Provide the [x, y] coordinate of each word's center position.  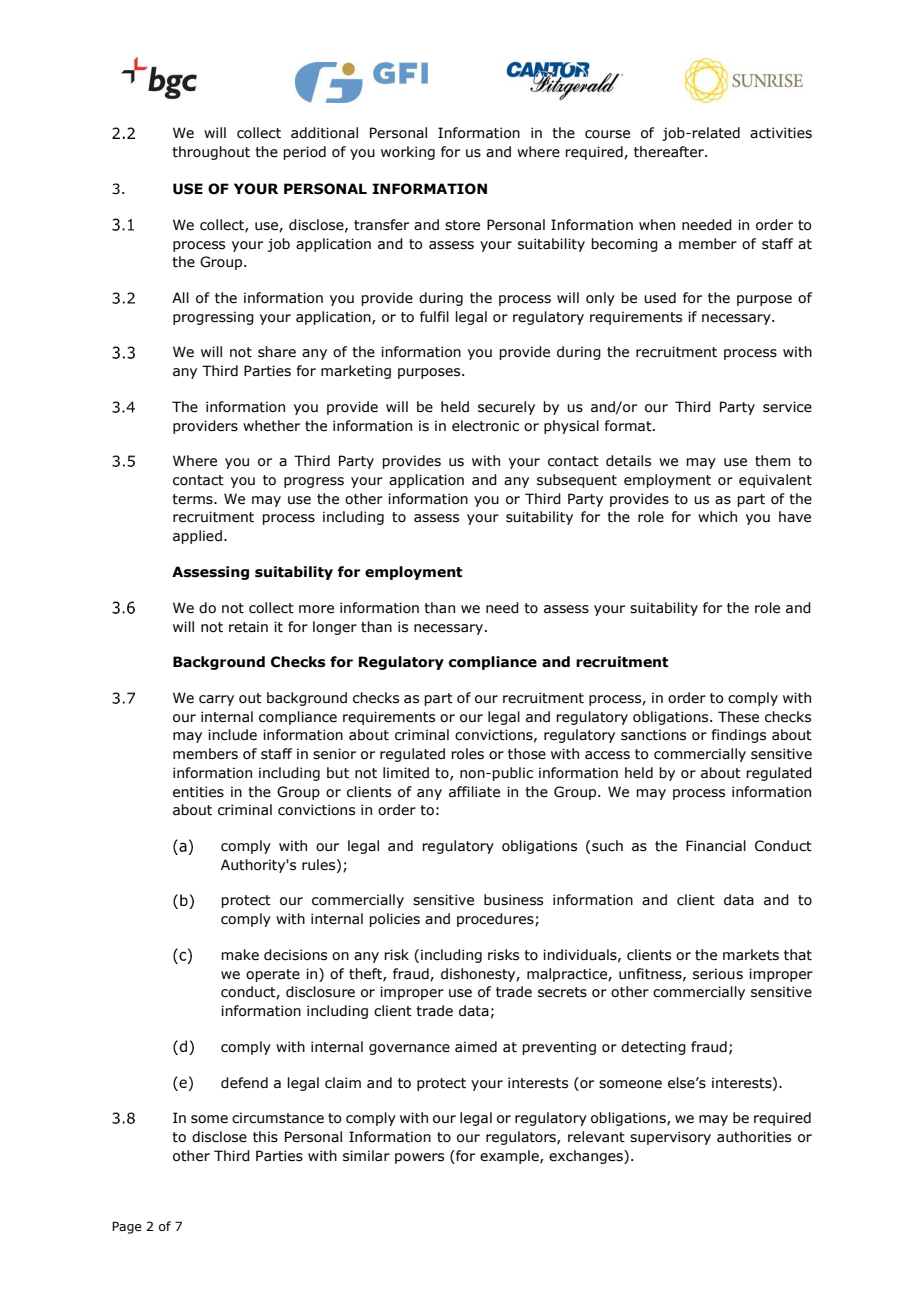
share [277, 352]
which [717, 517]
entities [198, 792]
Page [127, 1227]
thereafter [670, 152]
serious [718, 974]
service [787, 407]
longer [335, 628]
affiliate [474, 792]
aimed [476, 1047]
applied [197, 537]
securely [506, 408]
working [408, 153]
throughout [211, 153]
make [240, 955]
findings [739, 736]
